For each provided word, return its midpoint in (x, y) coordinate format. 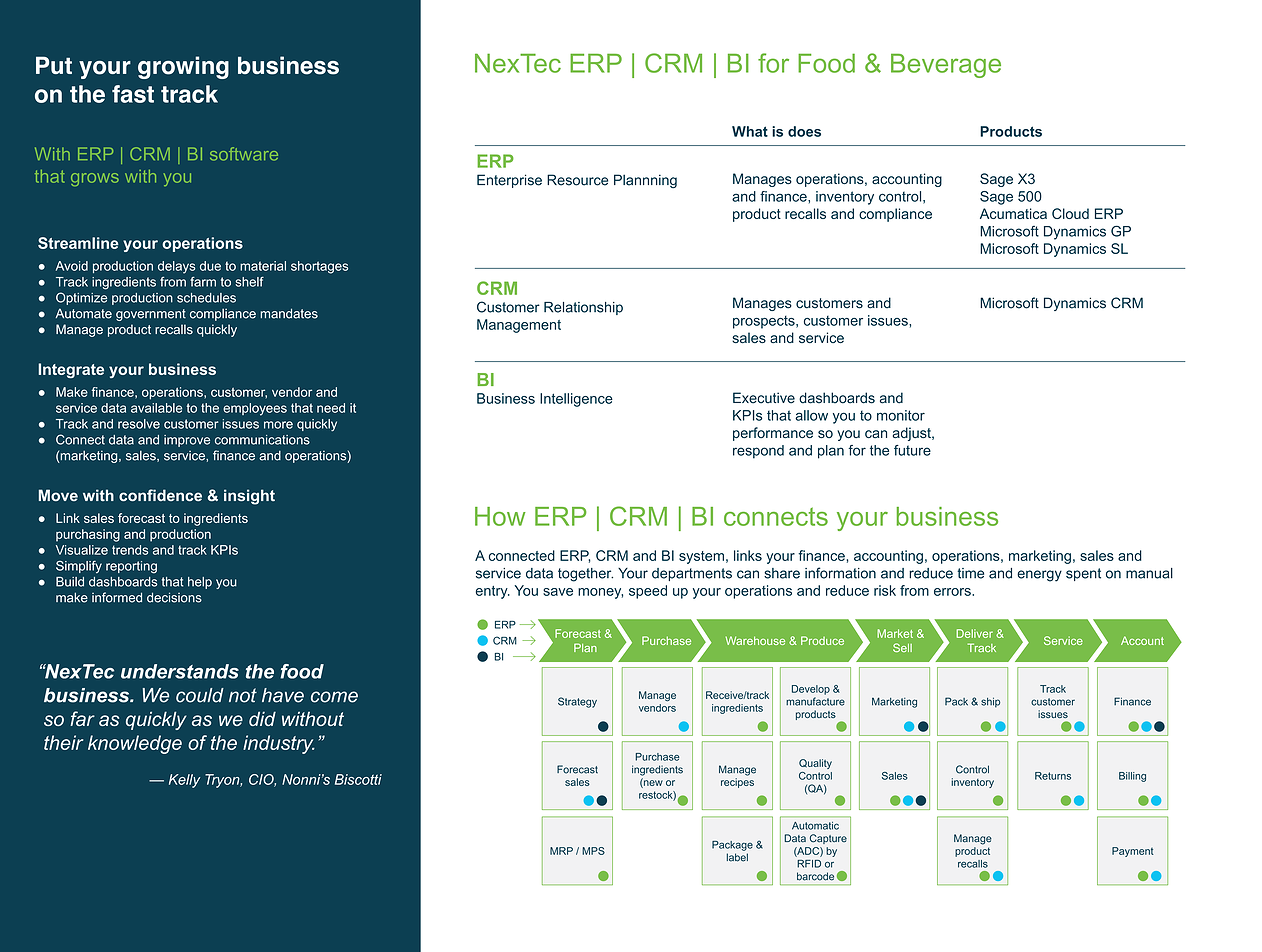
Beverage (946, 66)
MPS (593, 851)
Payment (1133, 852)
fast (133, 94)
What (750, 131)
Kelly (184, 781)
